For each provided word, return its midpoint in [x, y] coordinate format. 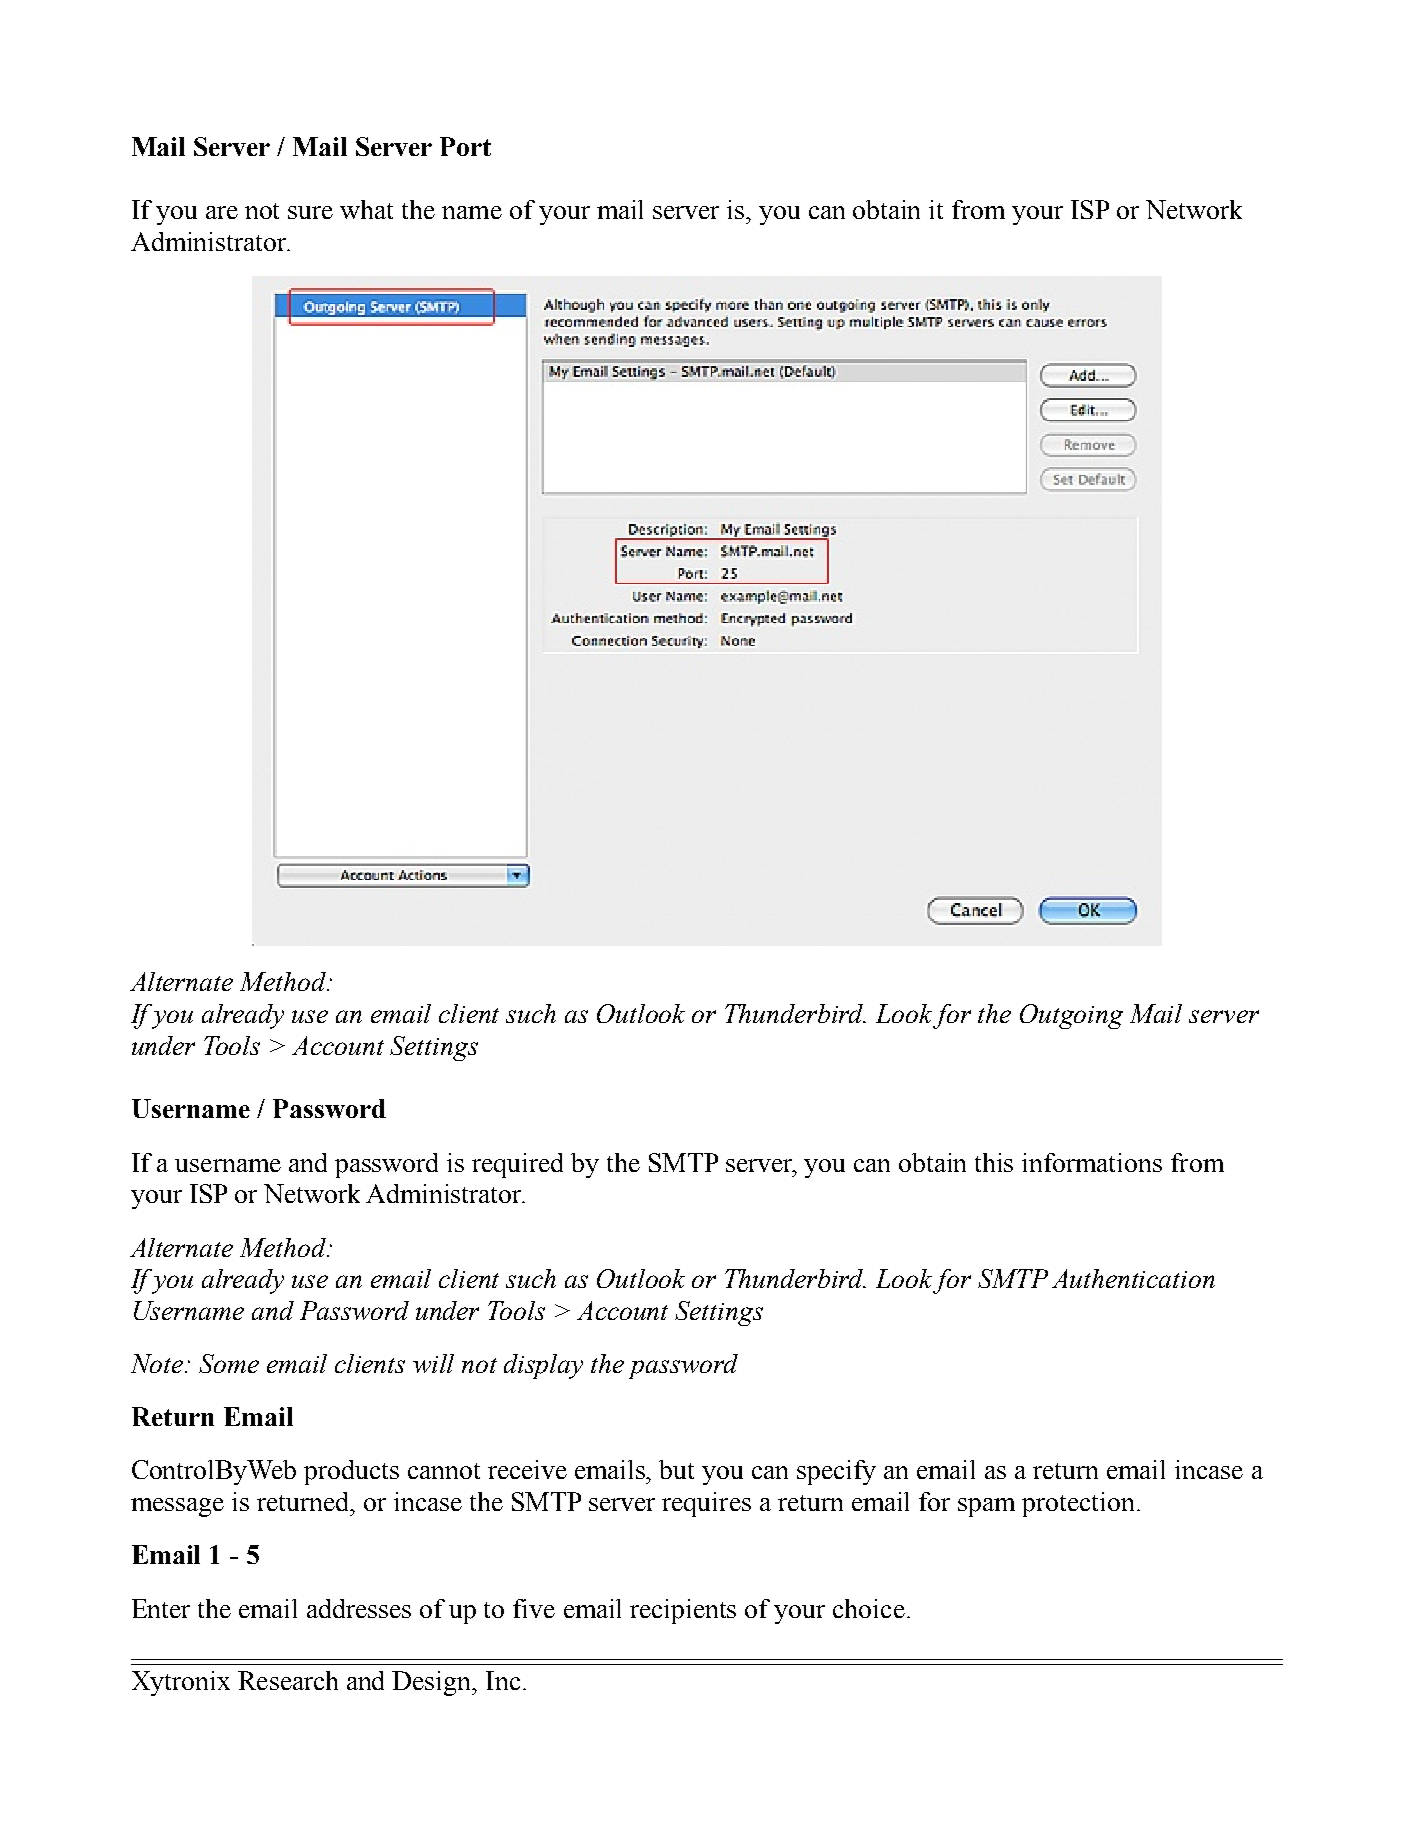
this [994, 1162]
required [517, 1165]
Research [288, 1680]
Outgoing [1071, 1016]
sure [310, 212]
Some [229, 1363]
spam [986, 1507]
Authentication [1133, 1278]
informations [1092, 1162]
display [543, 1366]
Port [465, 146]
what [366, 209]
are [222, 212]
